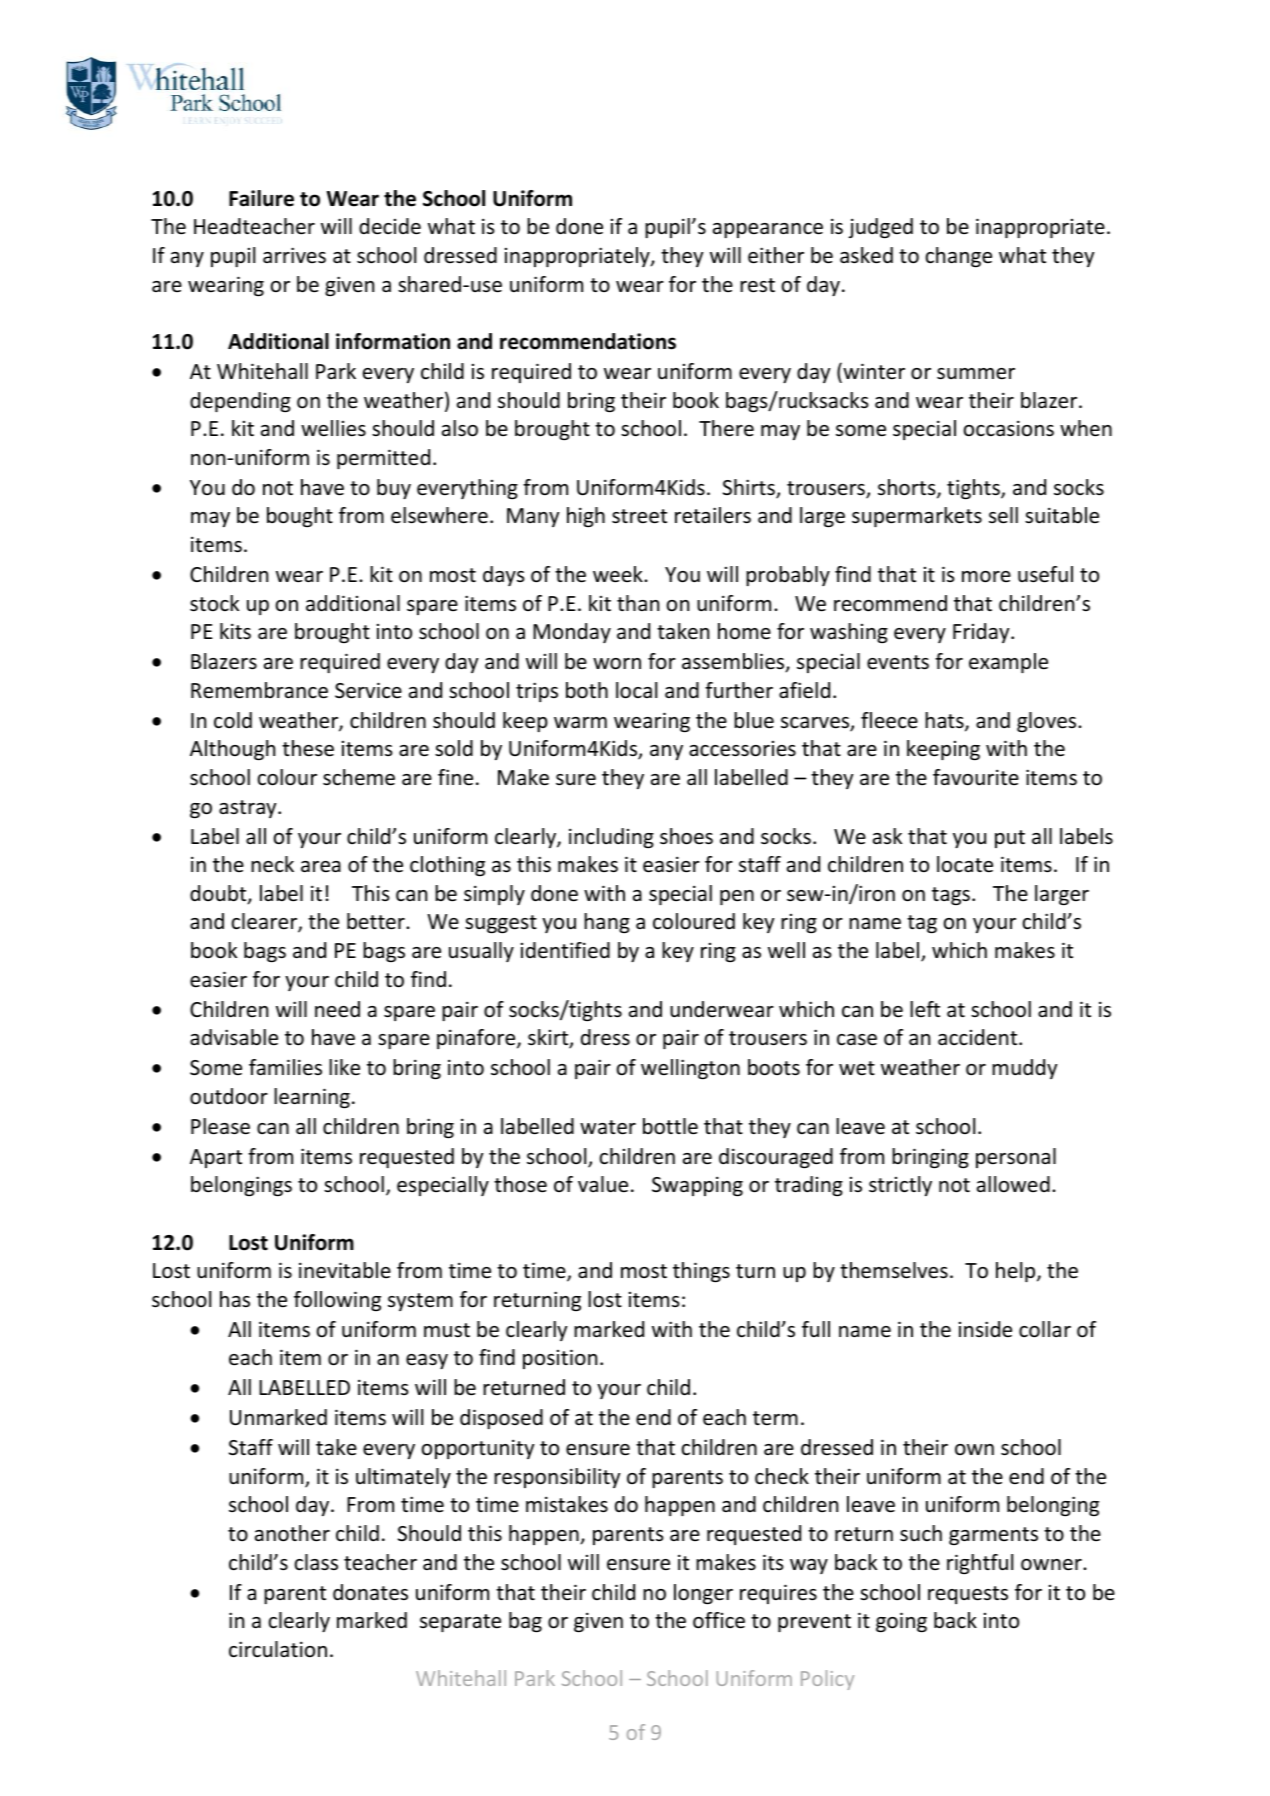 The width and height of the image is (1270, 1796). I want to click on rest, so click(757, 285).
